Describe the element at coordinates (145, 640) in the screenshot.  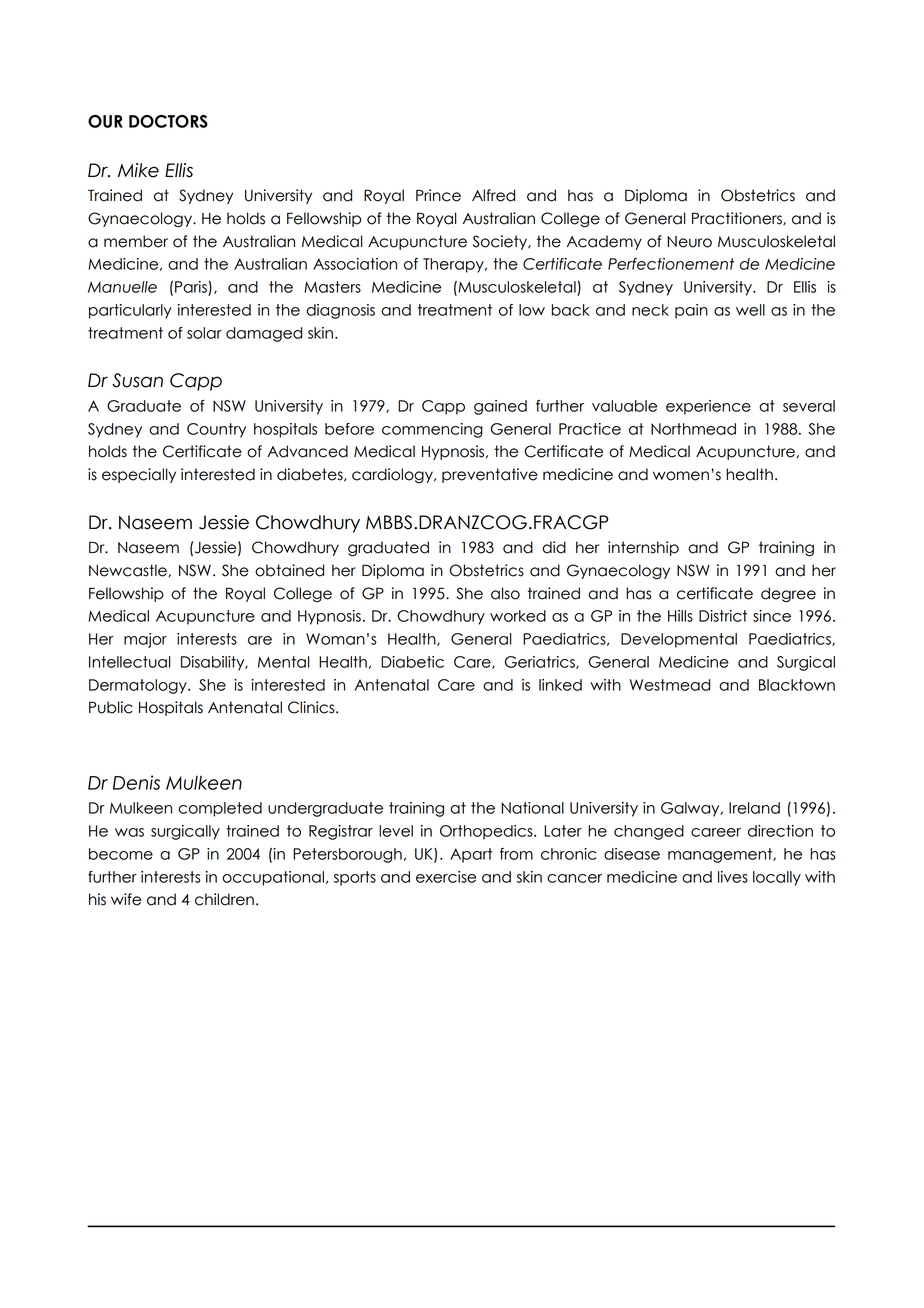
I see `major` at that location.
